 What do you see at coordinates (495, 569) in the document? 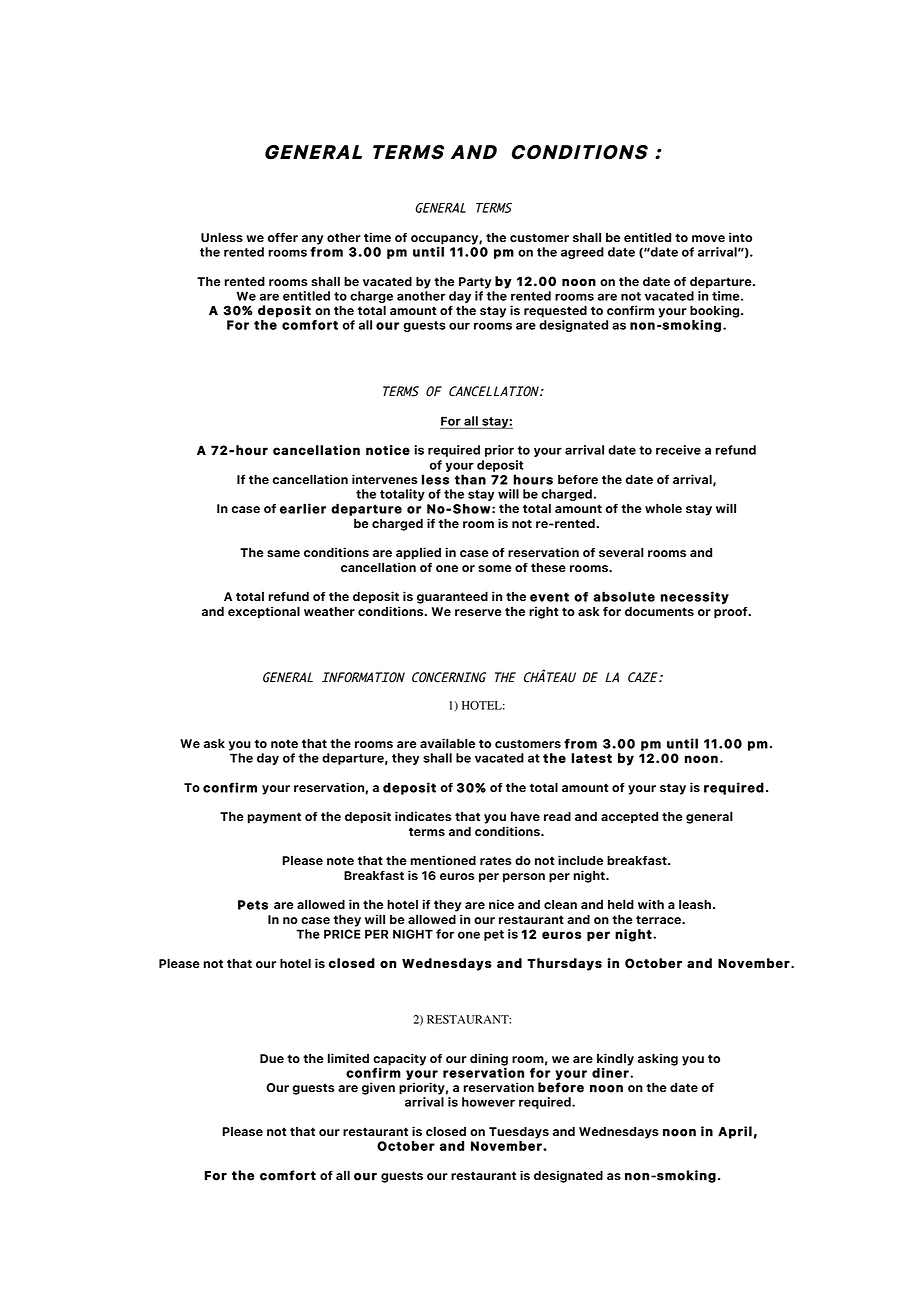
I see `some` at bounding box center [495, 569].
